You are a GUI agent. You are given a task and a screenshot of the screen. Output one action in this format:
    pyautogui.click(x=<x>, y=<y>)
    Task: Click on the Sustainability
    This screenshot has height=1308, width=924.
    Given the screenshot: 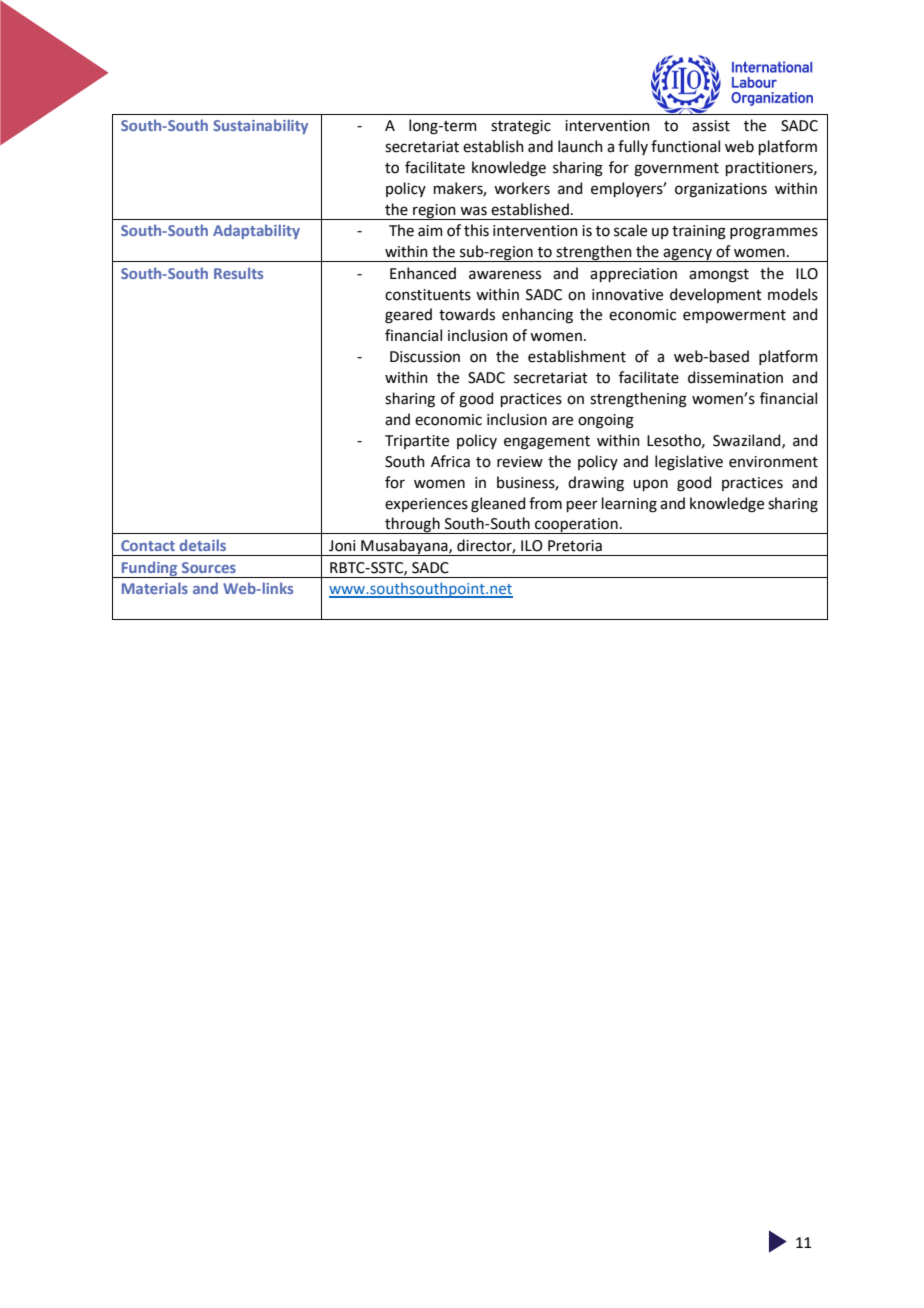 What is the action you would take?
    pyautogui.click(x=260, y=126)
